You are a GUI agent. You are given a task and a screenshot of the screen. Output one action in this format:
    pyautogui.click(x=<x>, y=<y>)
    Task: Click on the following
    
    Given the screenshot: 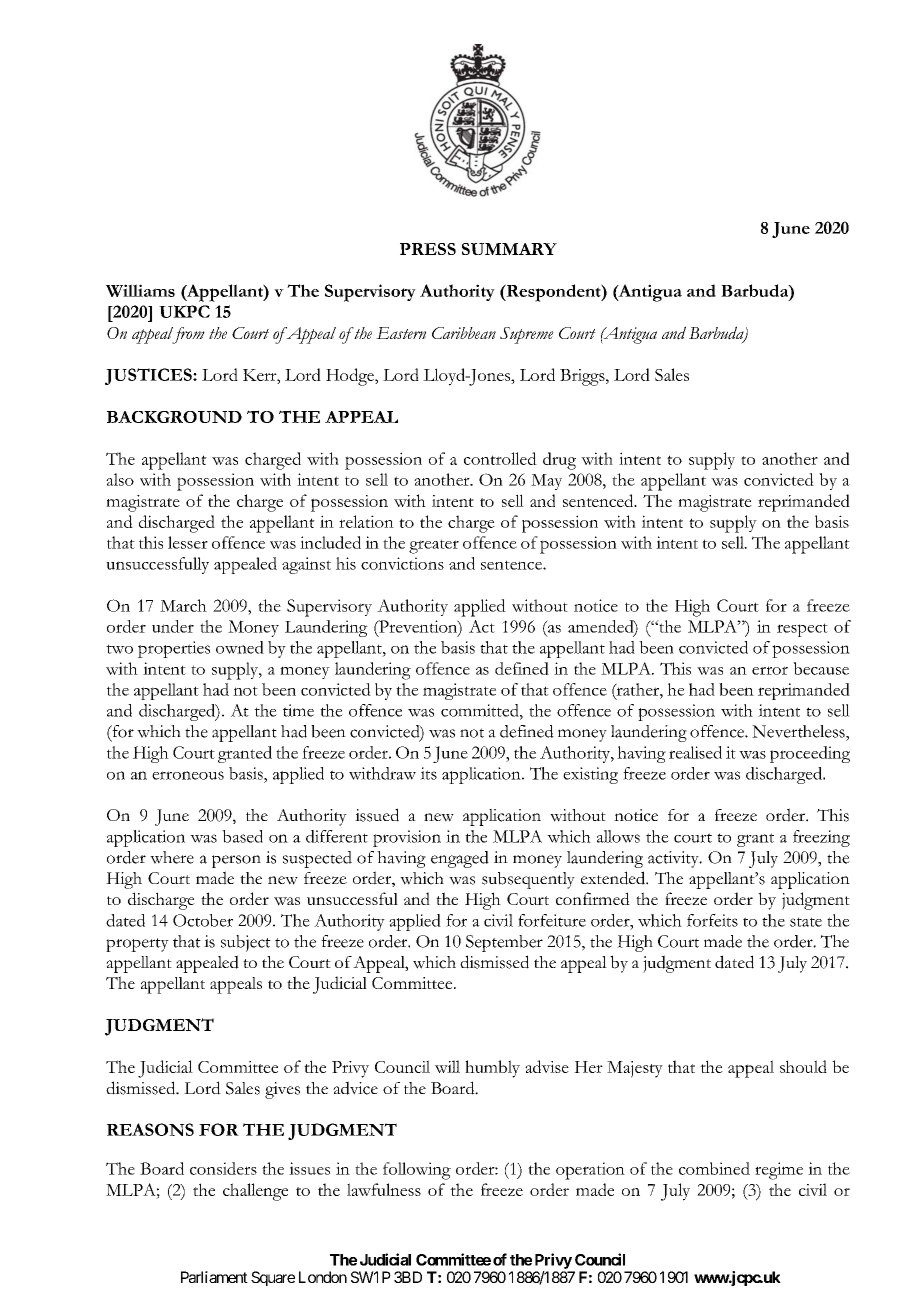 What is the action you would take?
    pyautogui.click(x=417, y=1171)
